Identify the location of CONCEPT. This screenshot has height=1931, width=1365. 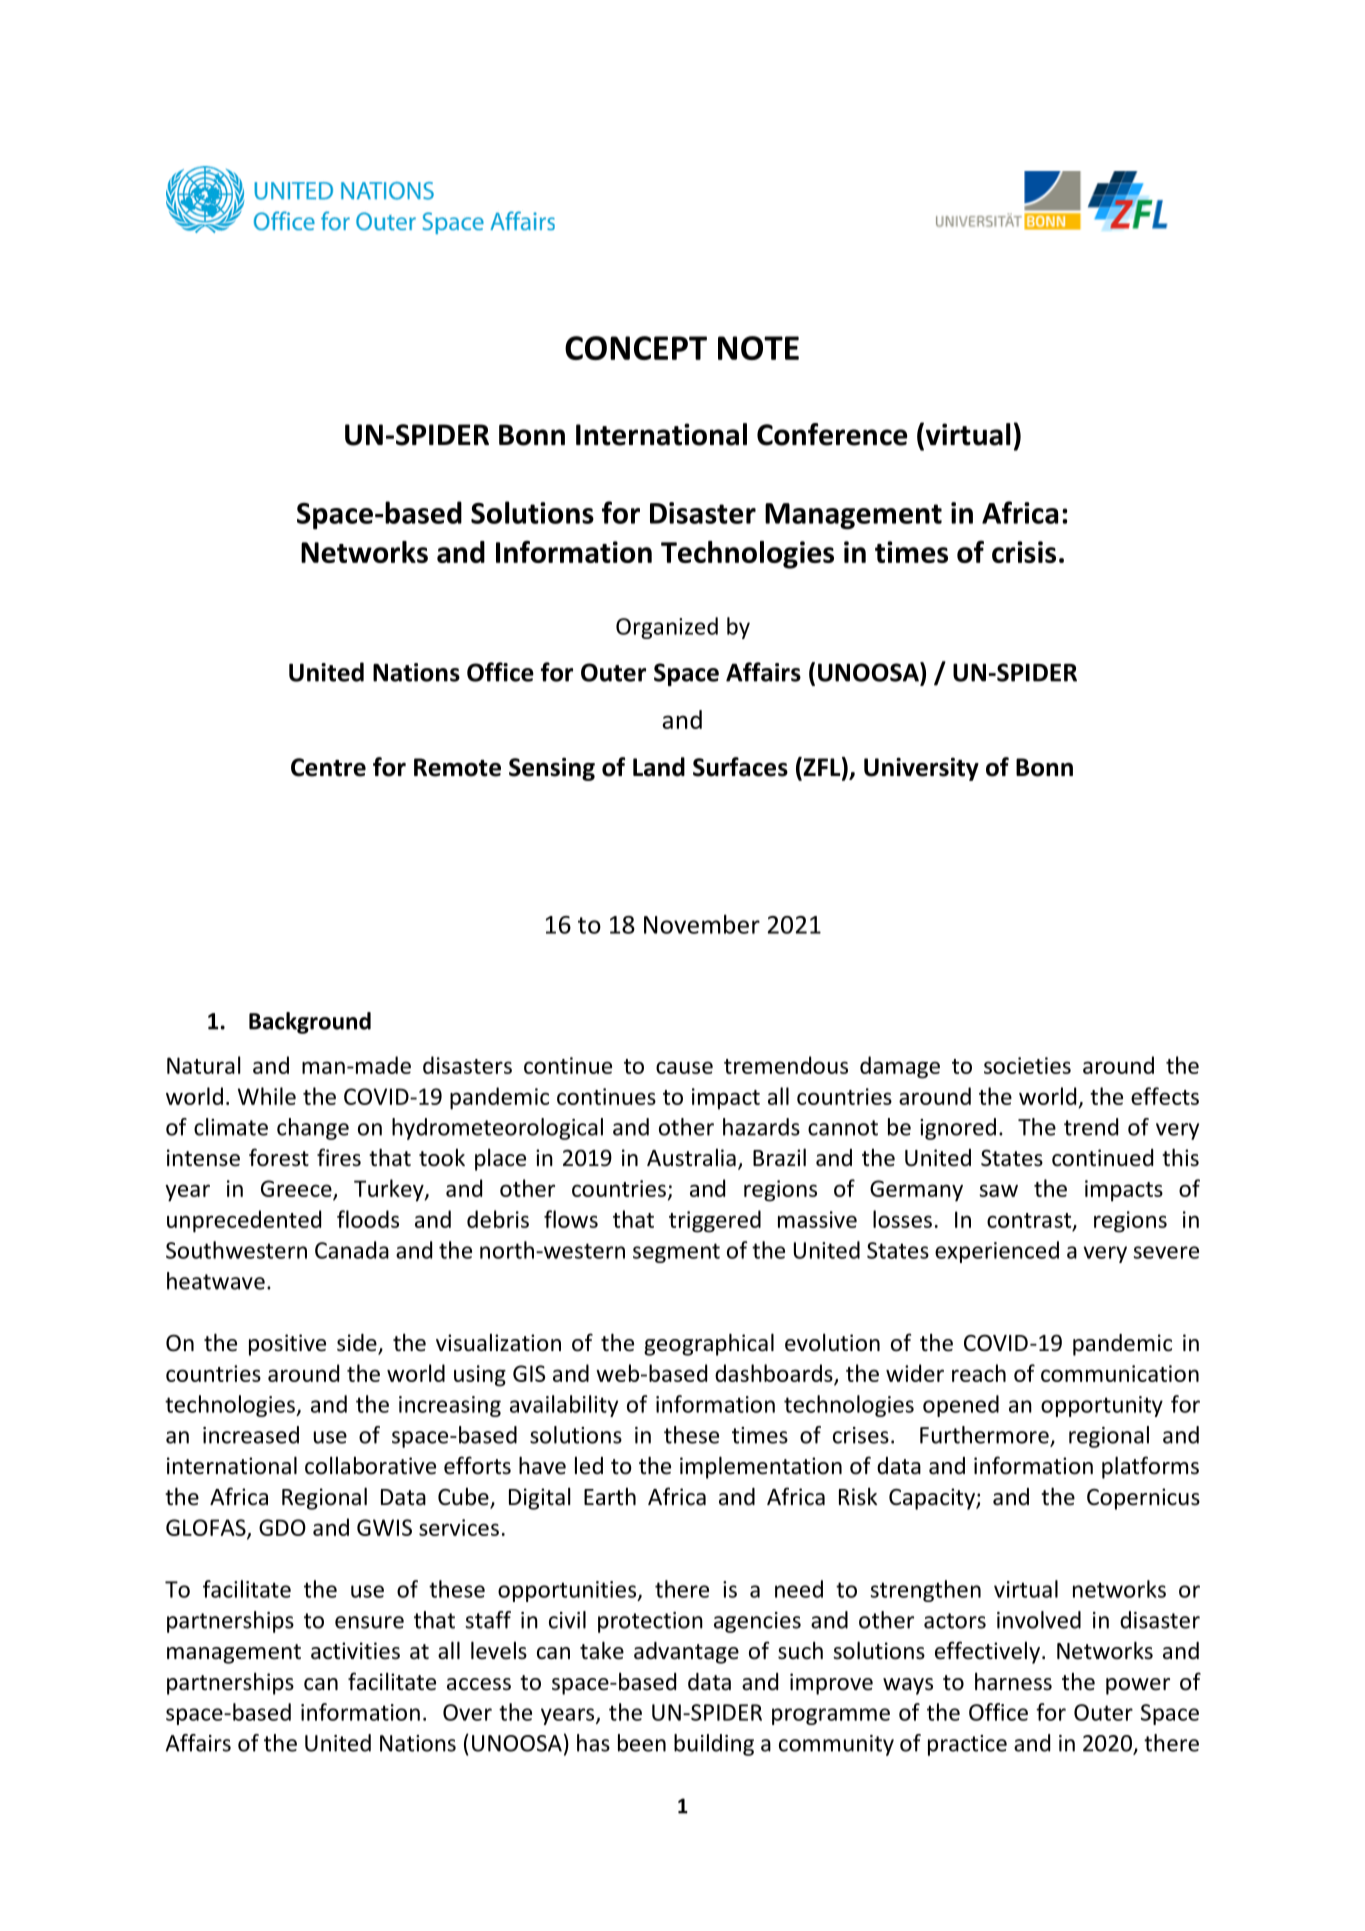
(636, 348).
